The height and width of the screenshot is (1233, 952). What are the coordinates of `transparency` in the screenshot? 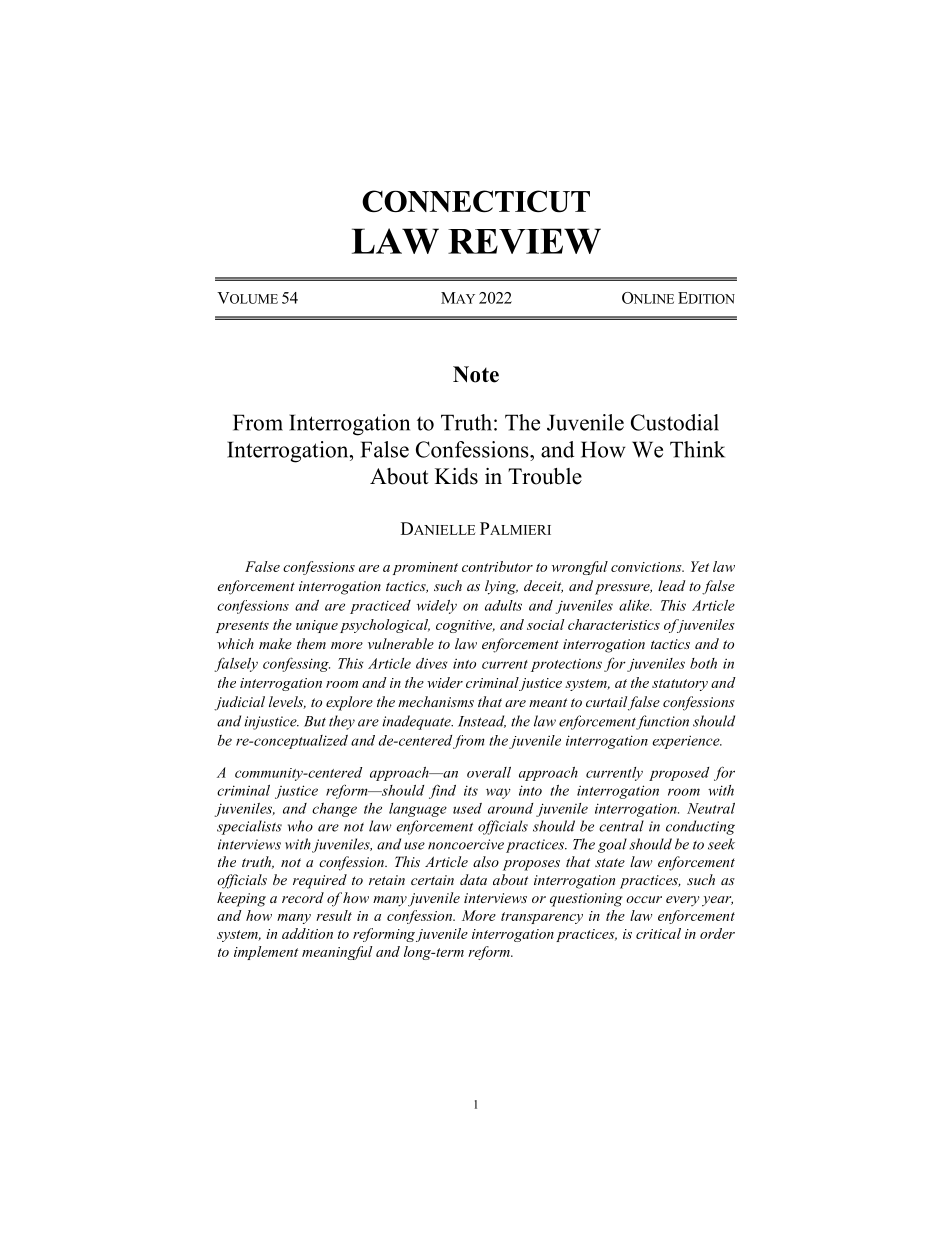 It's located at (542, 918).
